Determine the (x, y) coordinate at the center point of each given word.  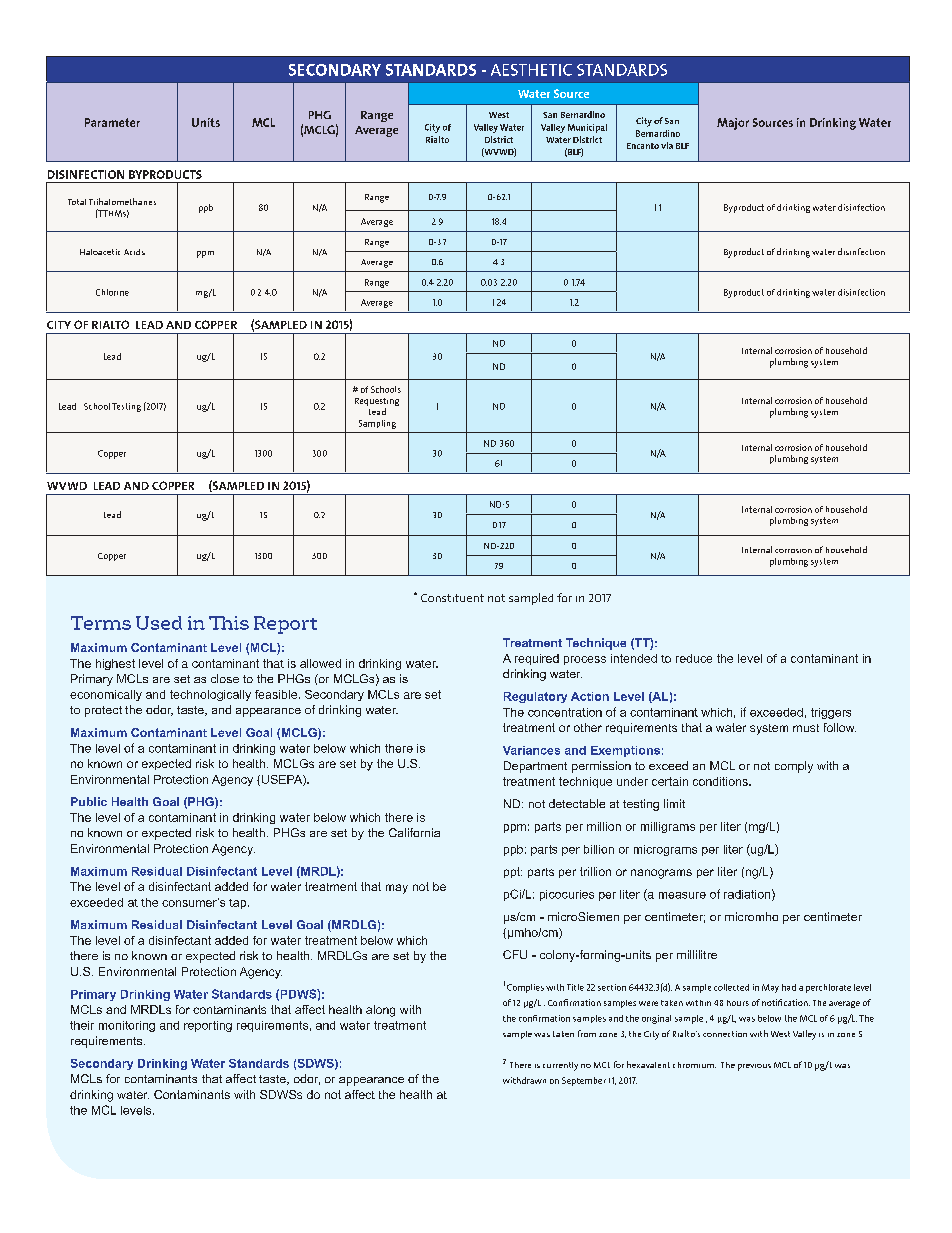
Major (733, 124)
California (414, 832)
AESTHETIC (531, 70)
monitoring (127, 1026)
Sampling (377, 424)
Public (89, 801)
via (667, 145)
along (380, 1011)
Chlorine (112, 292)
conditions (721, 781)
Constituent (452, 598)
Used (159, 623)
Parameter (112, 122)
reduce (694, 658)
